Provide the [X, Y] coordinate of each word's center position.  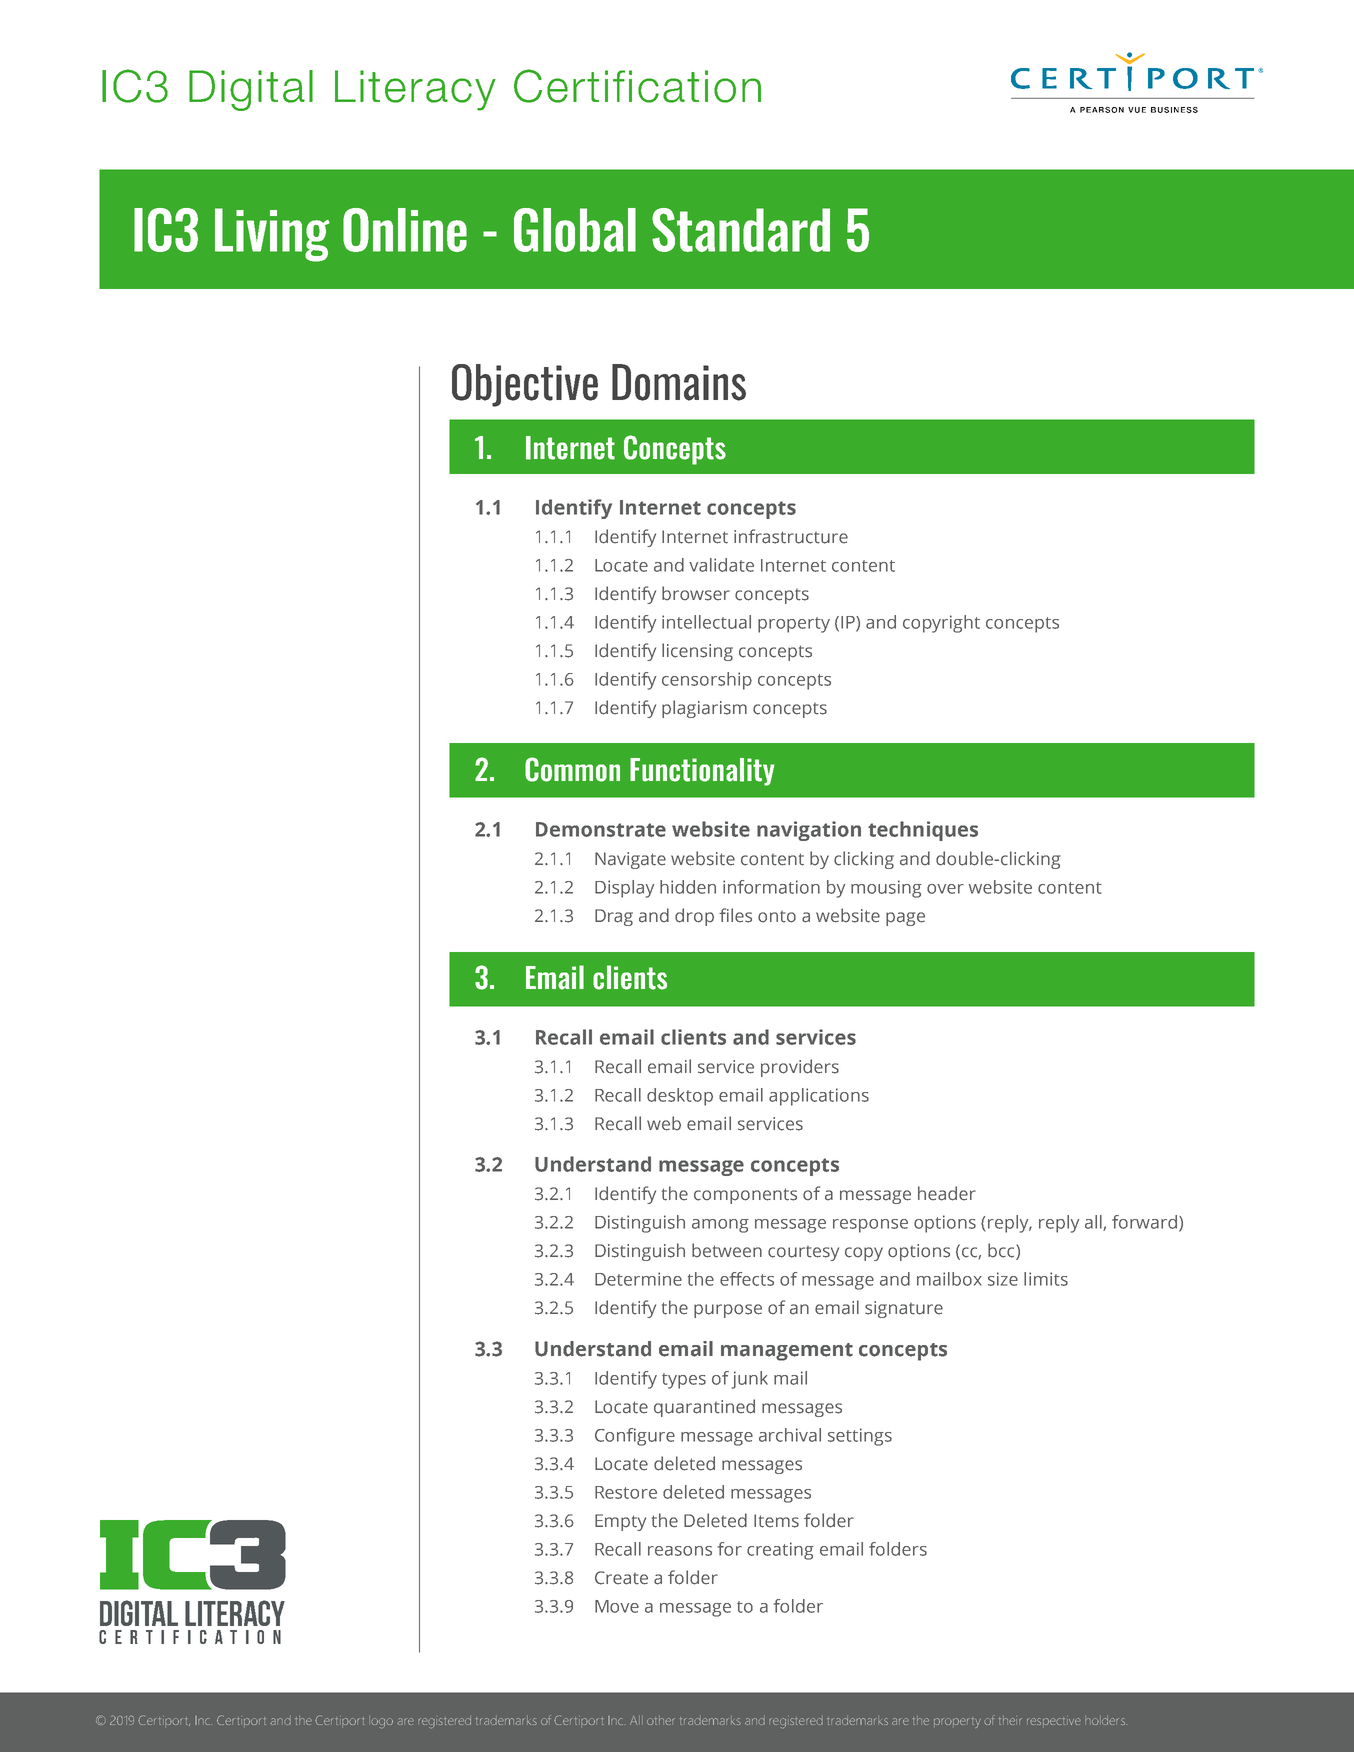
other [661, 1720]
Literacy [415, 90]
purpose [728, 1311]
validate [721, 565]
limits [1046, 1279]
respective [1054, 1721]
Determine [638, 1279]
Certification [637, 86]
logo [381, 1722]
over [945, 889]
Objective [525, 385]
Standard [741, 230]
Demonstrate [601, 829]
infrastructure [791, 536]
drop [694, 917]
